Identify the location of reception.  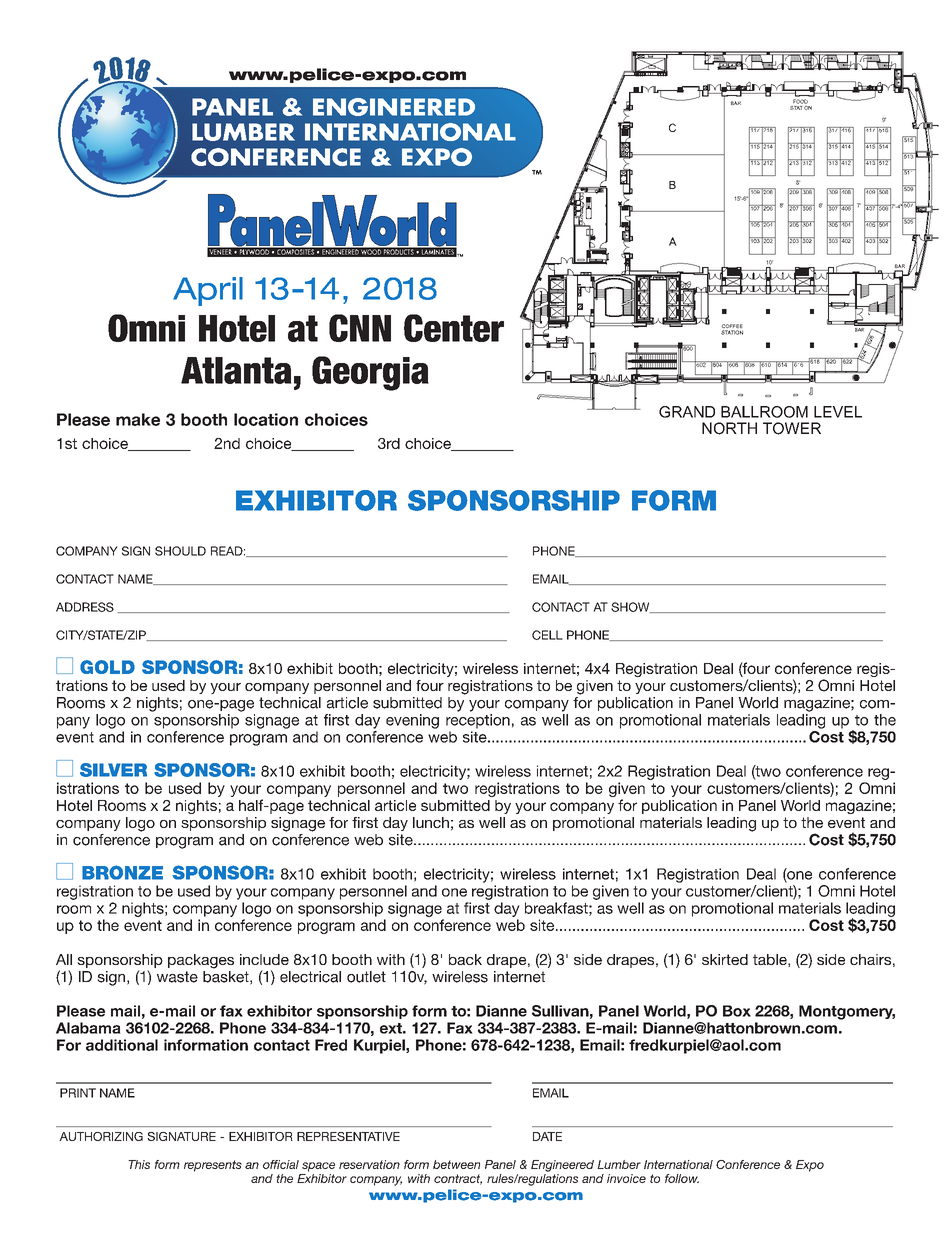
(478, 721).
